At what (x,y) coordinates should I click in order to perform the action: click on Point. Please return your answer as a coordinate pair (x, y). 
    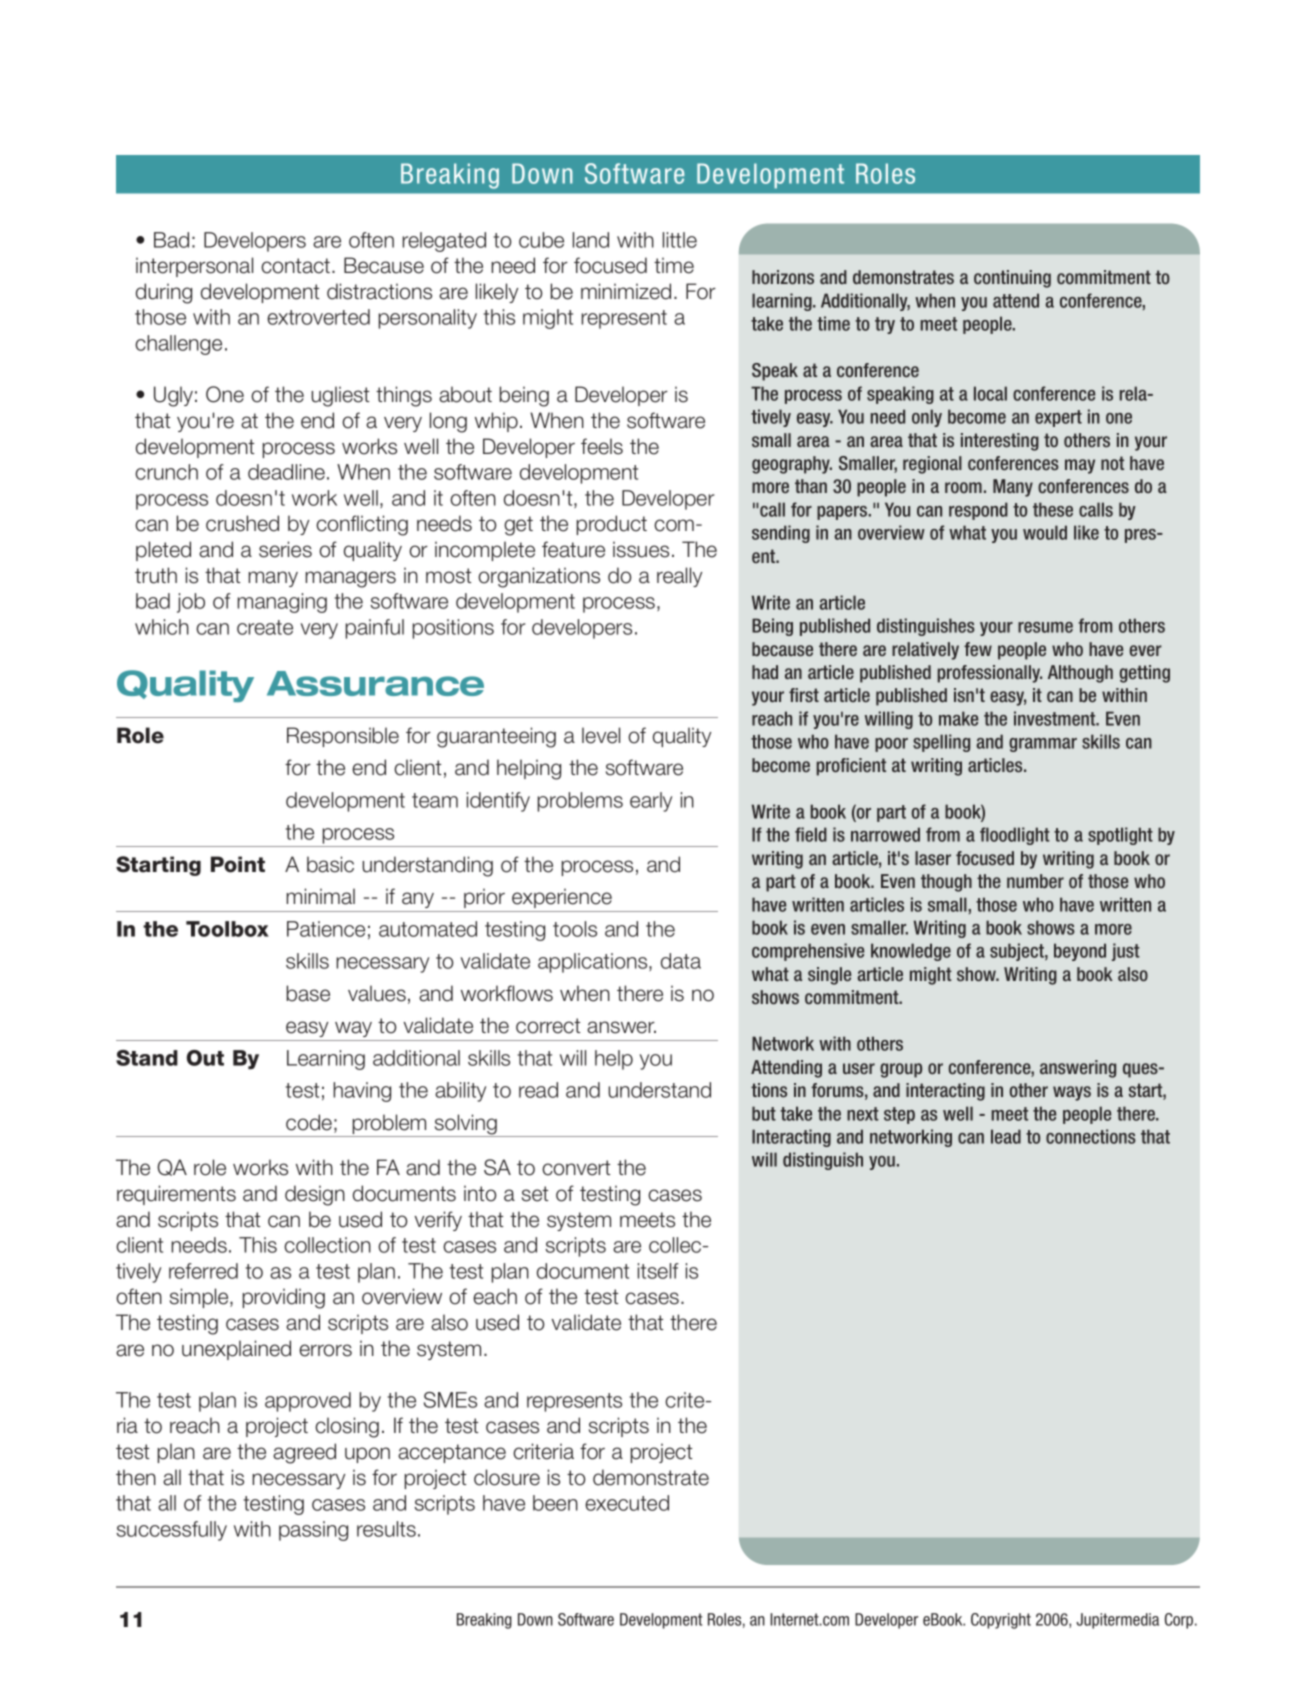
    Looking at the image, I should click on (238, 864).
